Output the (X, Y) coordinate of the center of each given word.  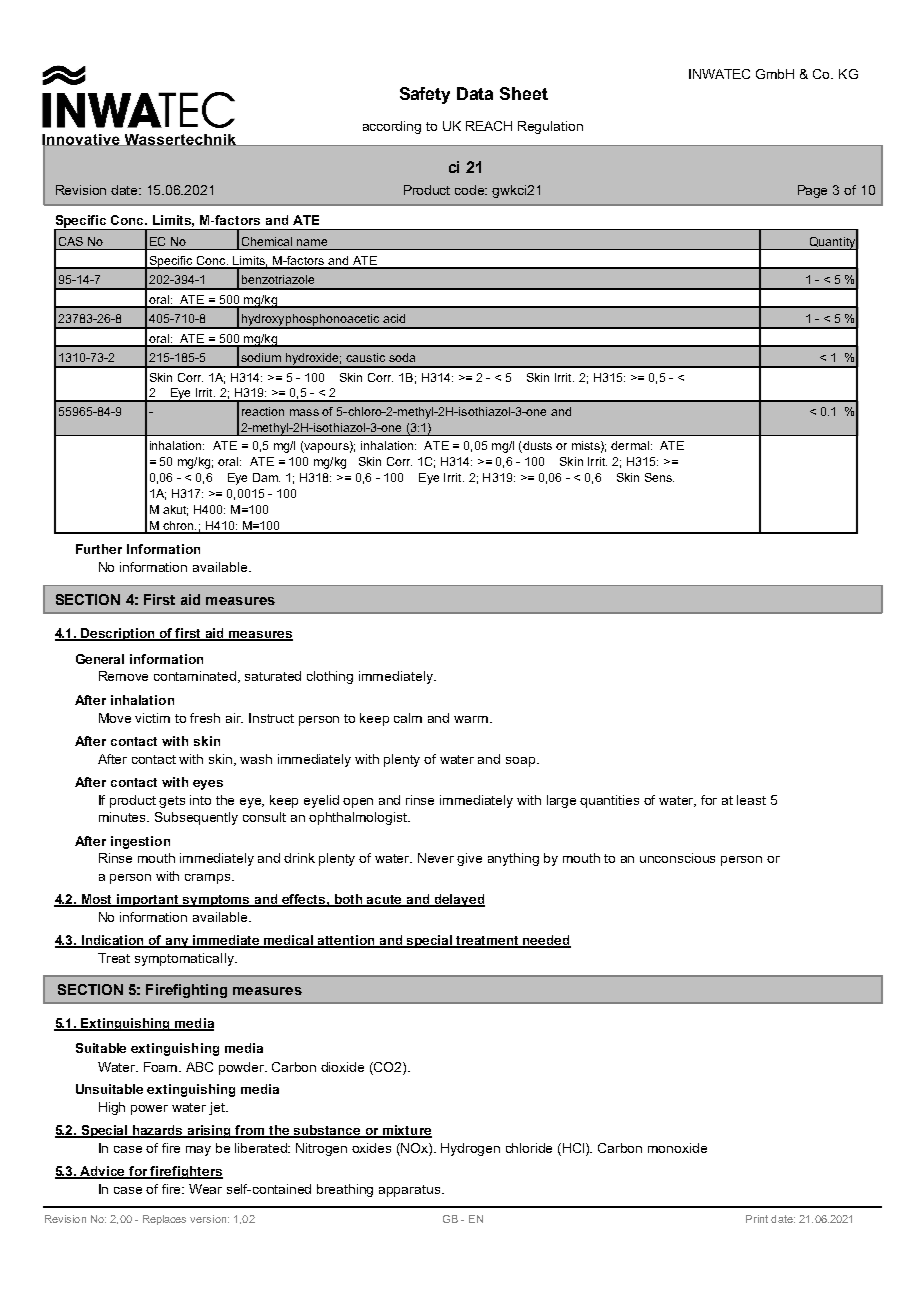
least (751, 800)
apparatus (411, 1191)
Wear (205, 1189)
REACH (489, 126)
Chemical (267, 241)
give (469, 859)
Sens (659, 477)
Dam (266, 477)
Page (812, 191)
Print (757, 1219)
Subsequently (196, 818)
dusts (536, 447)
